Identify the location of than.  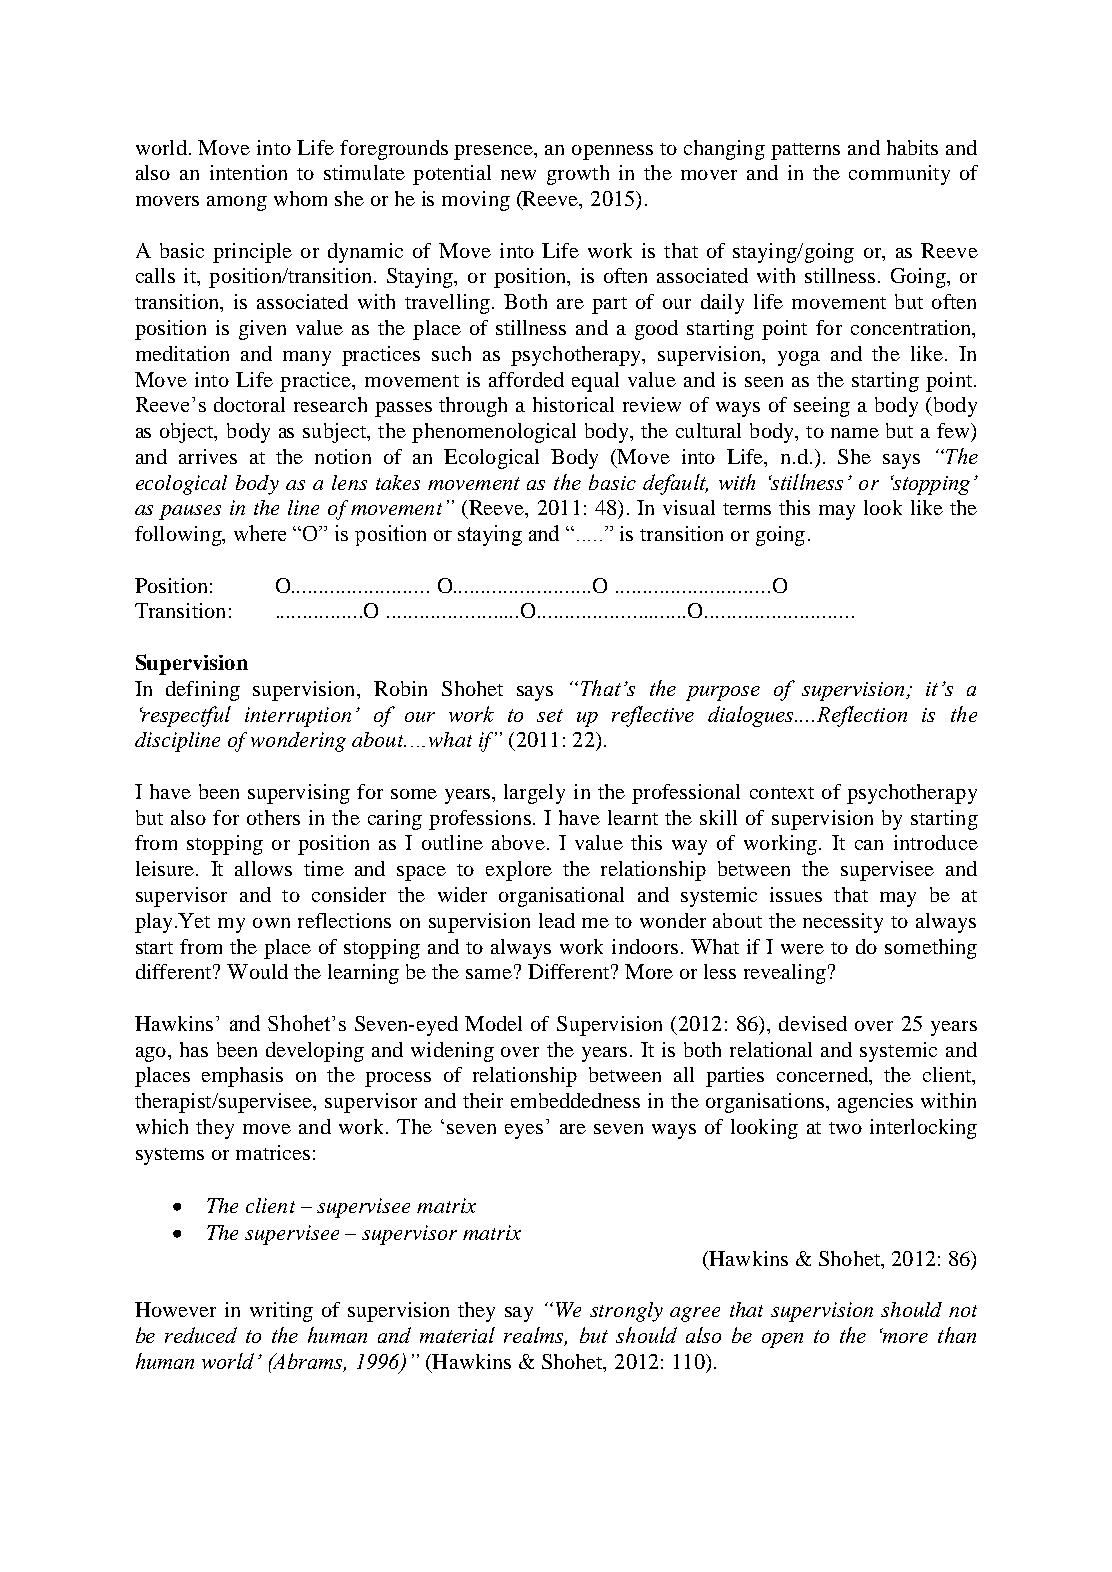
(957, 1335).
